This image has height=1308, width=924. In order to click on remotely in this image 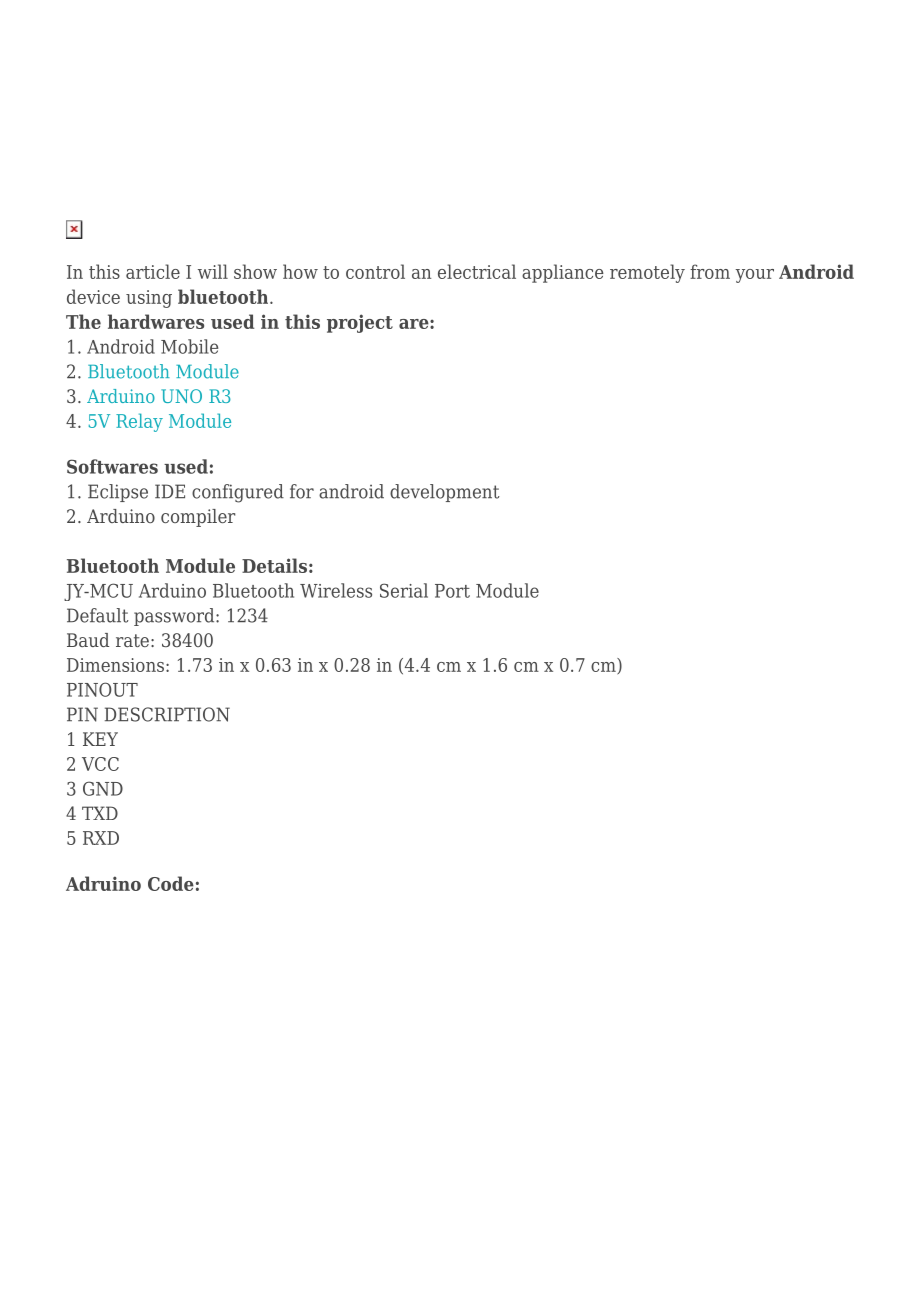, I will do `click(647, 273)`.
